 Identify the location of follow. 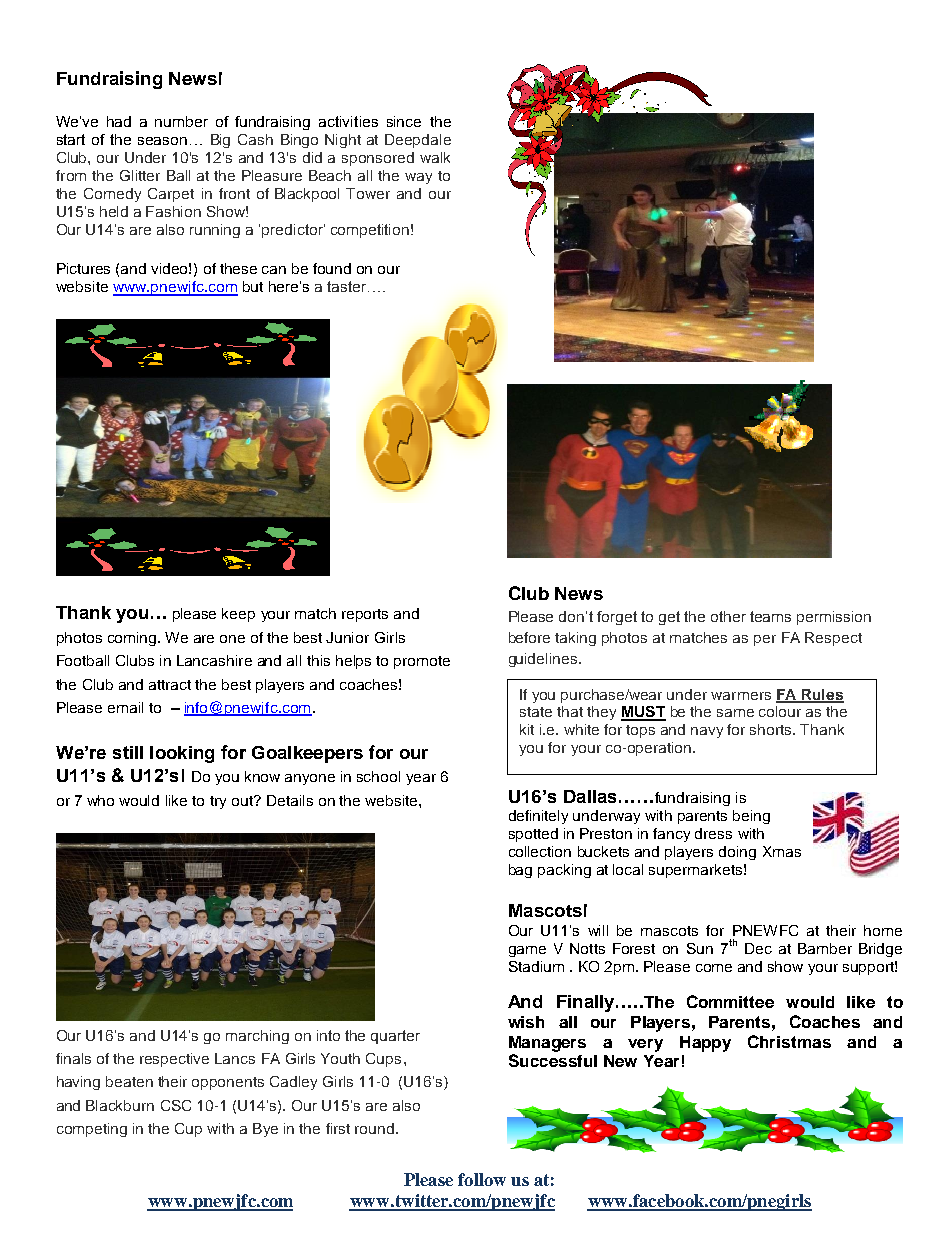
(482, 1179).
